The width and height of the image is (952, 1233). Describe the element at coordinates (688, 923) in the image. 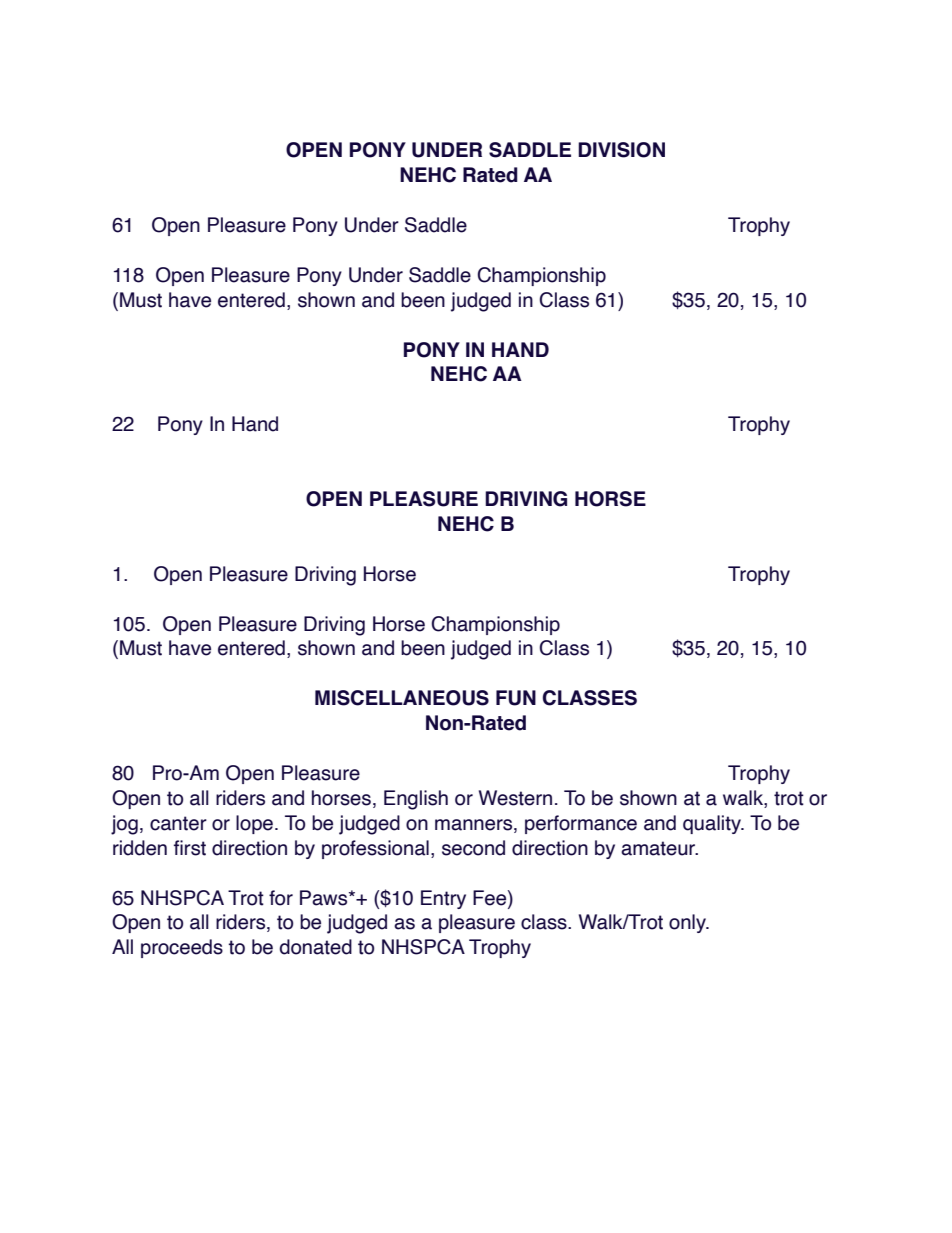

I see `only` at that location.
